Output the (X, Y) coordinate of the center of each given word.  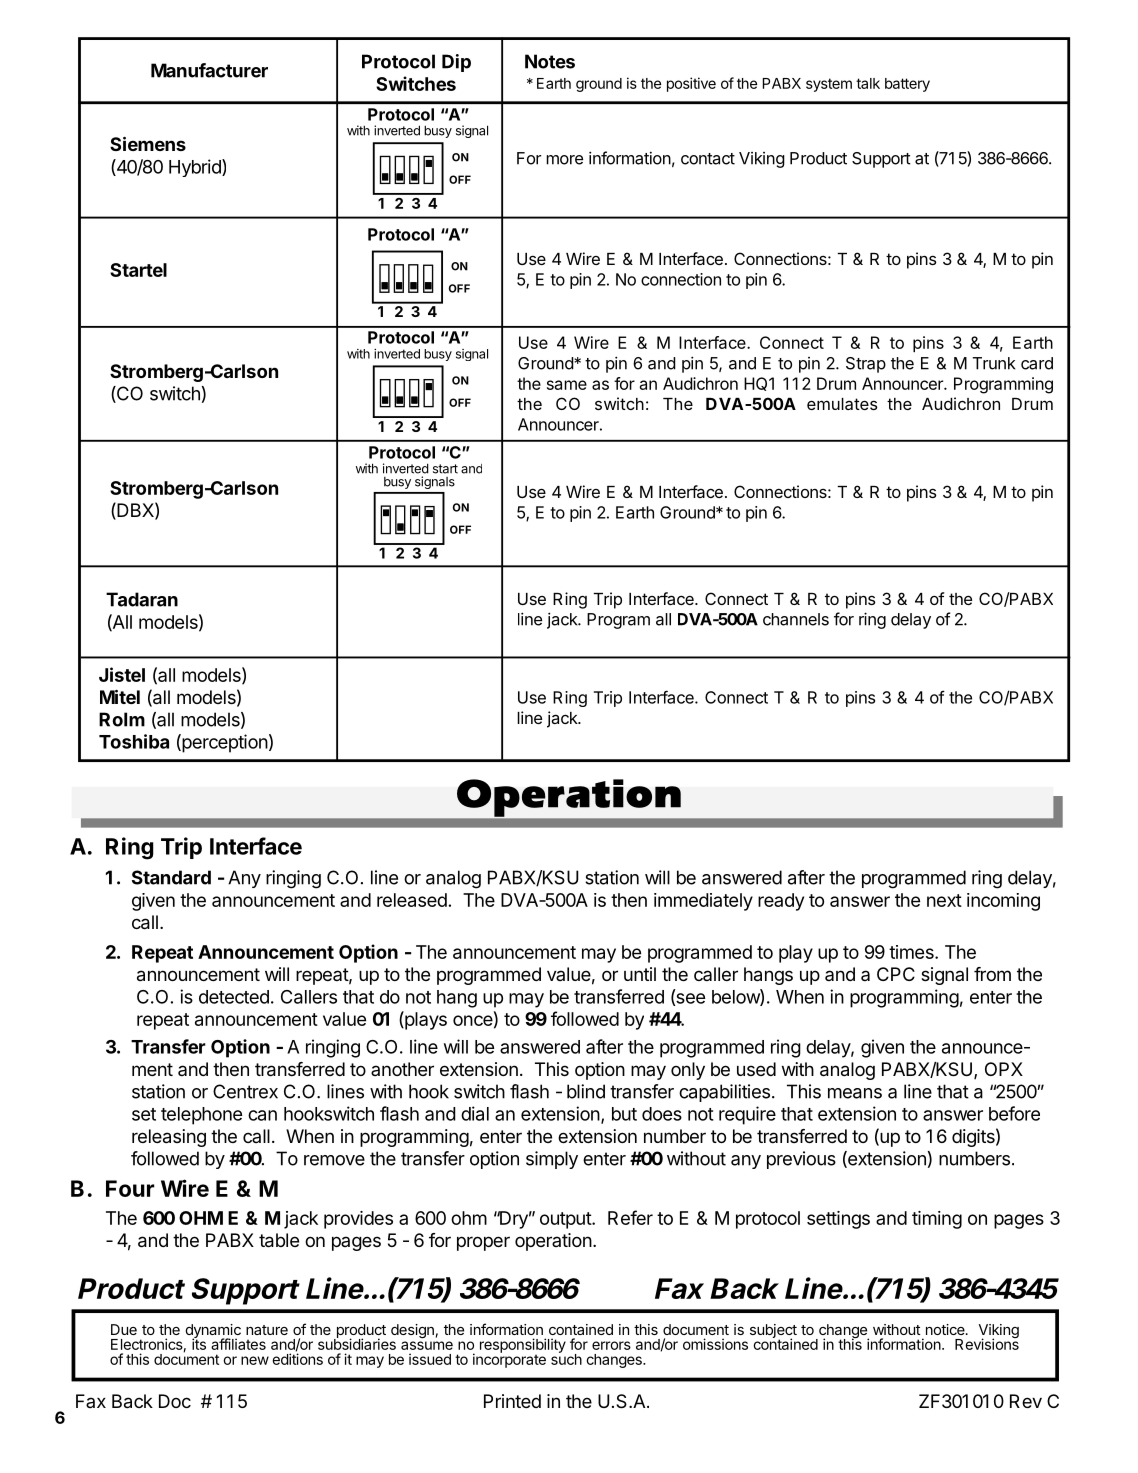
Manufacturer (209, 70)
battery (907, 85)
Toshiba (134, 741)
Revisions (987, 1343)
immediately (703, 902)
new (255, 1360)
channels (796, 619)
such (566, 1358)
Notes (550, 61)
